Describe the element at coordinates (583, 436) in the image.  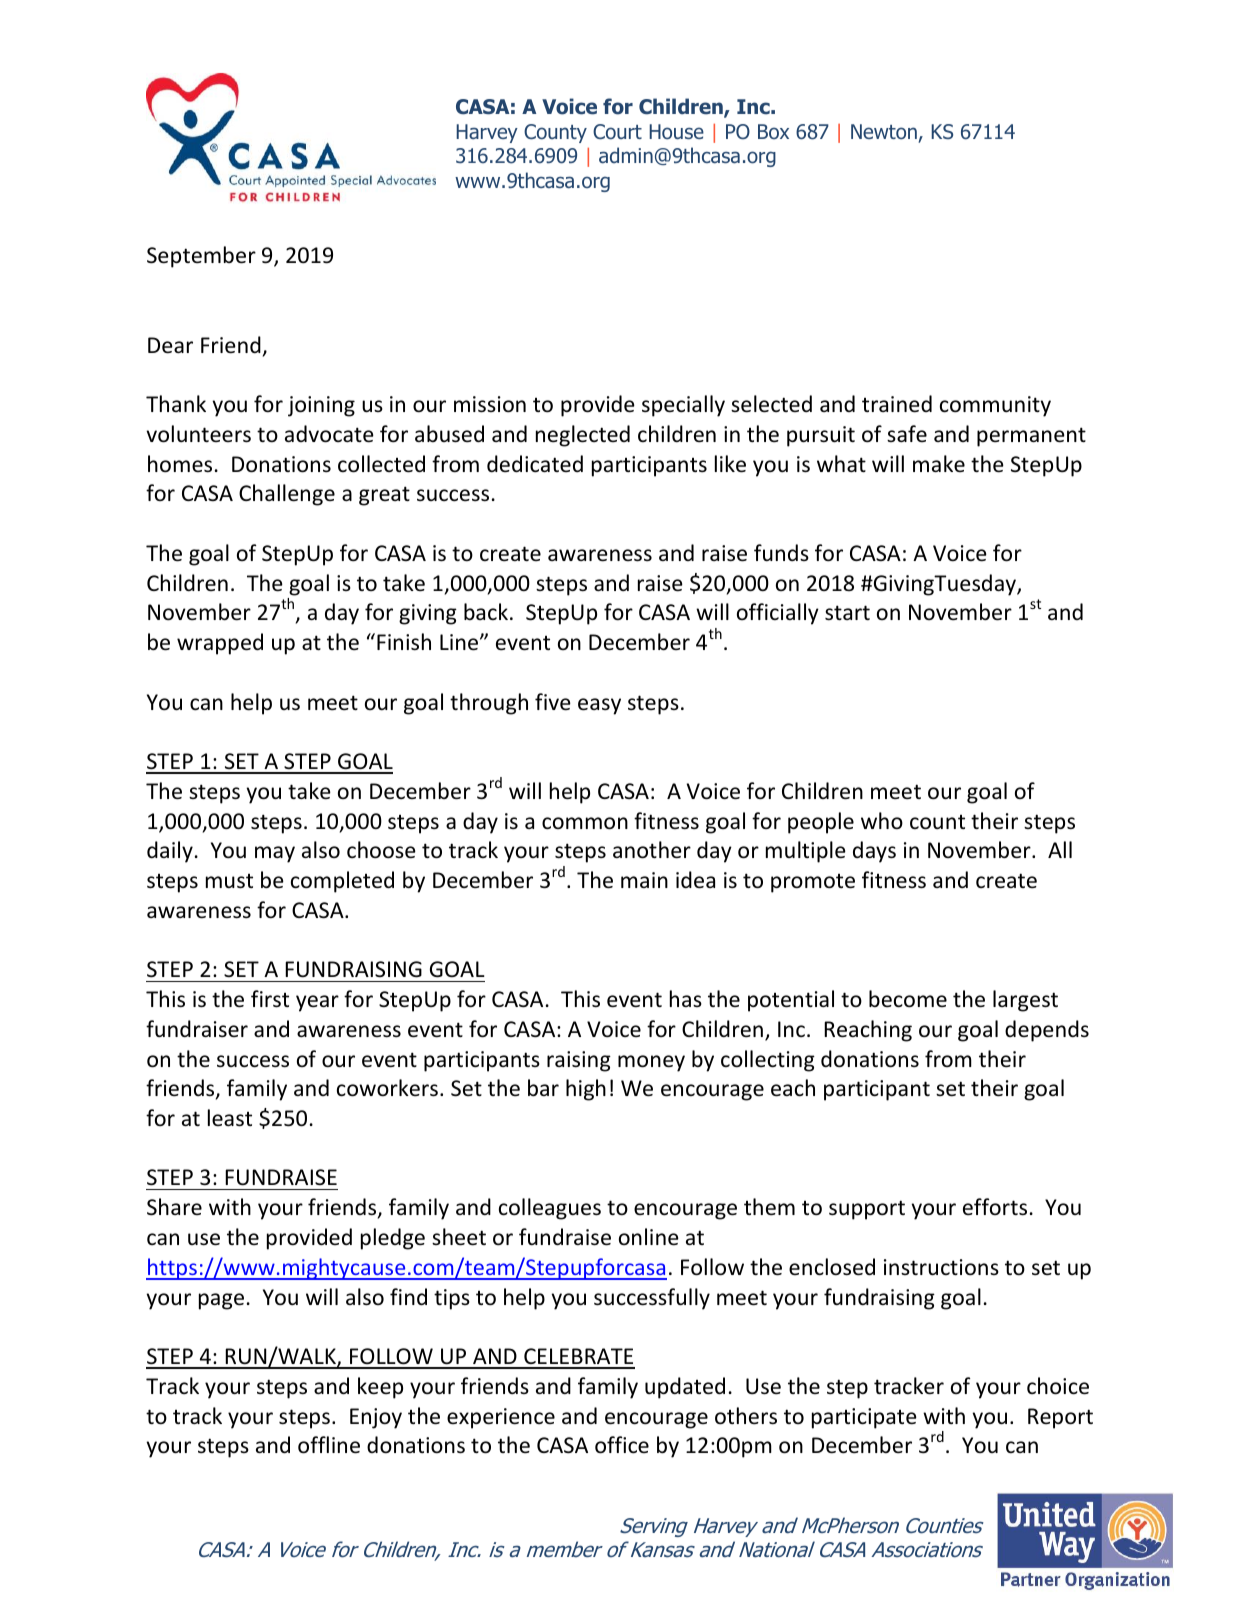
I see `neglected` at that location.
